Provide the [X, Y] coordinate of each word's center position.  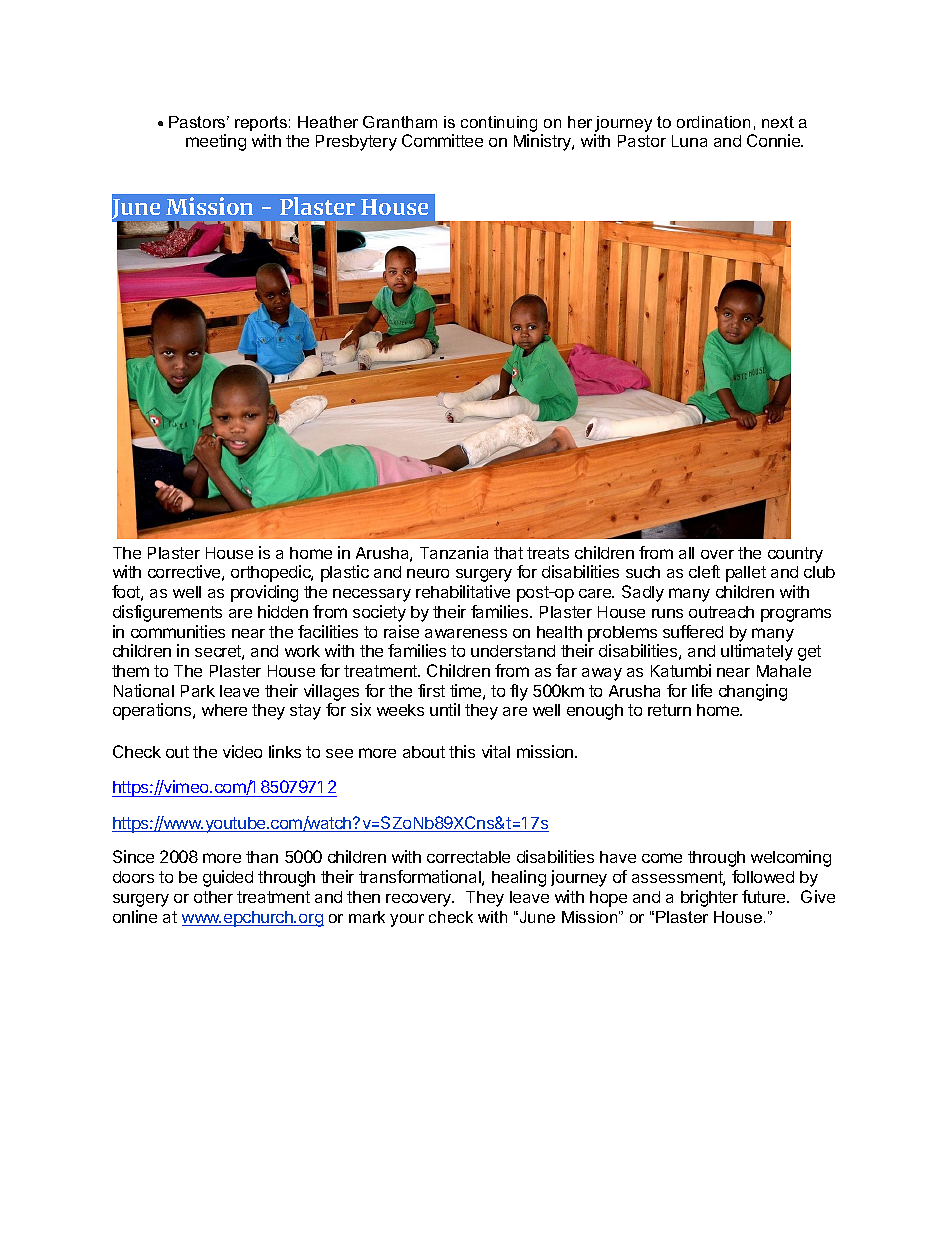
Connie [774, 140]
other [213, 897]
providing [264, 593]
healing [519, 878]
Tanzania [454, 552]
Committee [442, 140]
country [795, 555]
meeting [216, 142]
